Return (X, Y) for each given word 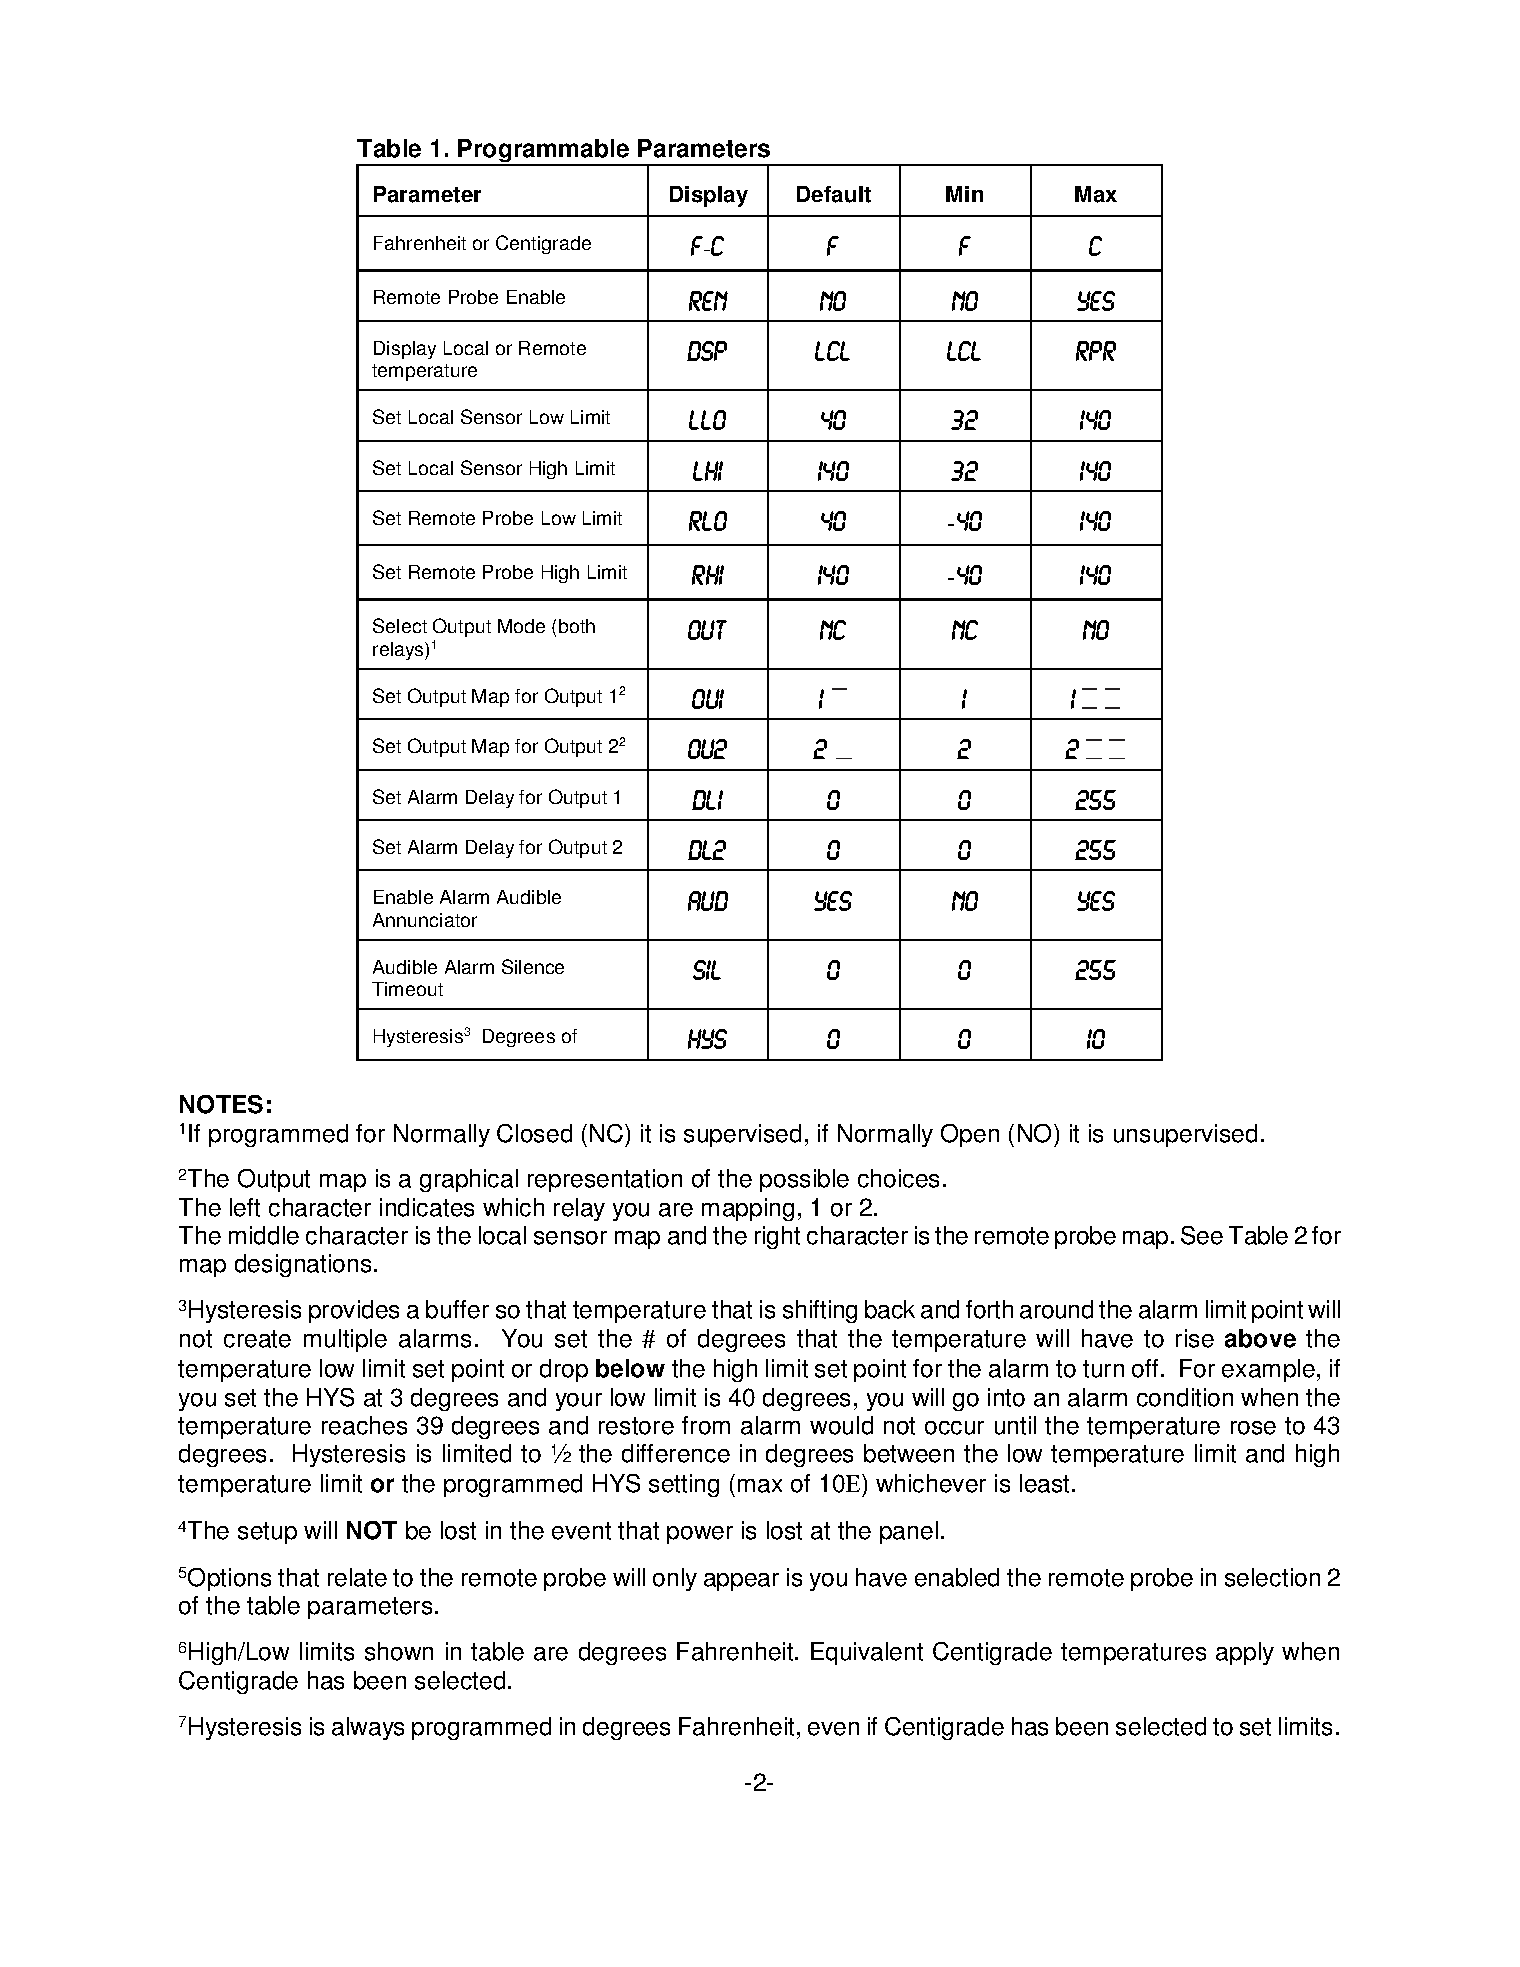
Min (964, 194)
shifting (820, 1311)
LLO (707, 420)
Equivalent (867, 1653)
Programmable (544, 152)
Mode (521, 626)
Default (834, 194)
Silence (533, 966)
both (577, 626)
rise (1195, 1338)
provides (354, 1311)
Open (970, 1135)
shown (399, 1651)
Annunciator (425, 920)
